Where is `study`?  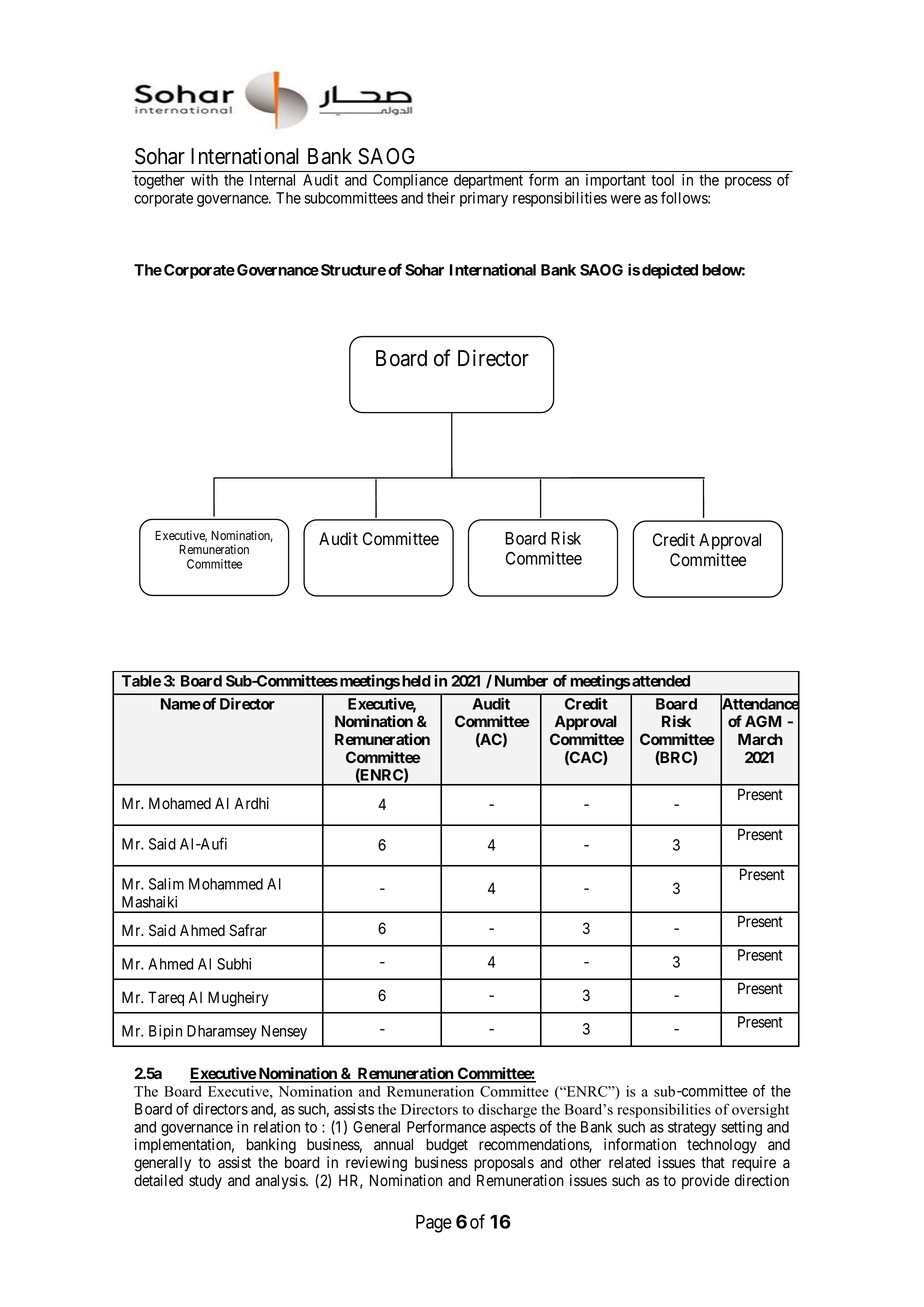
study is located at coordinates (205, 1182).
